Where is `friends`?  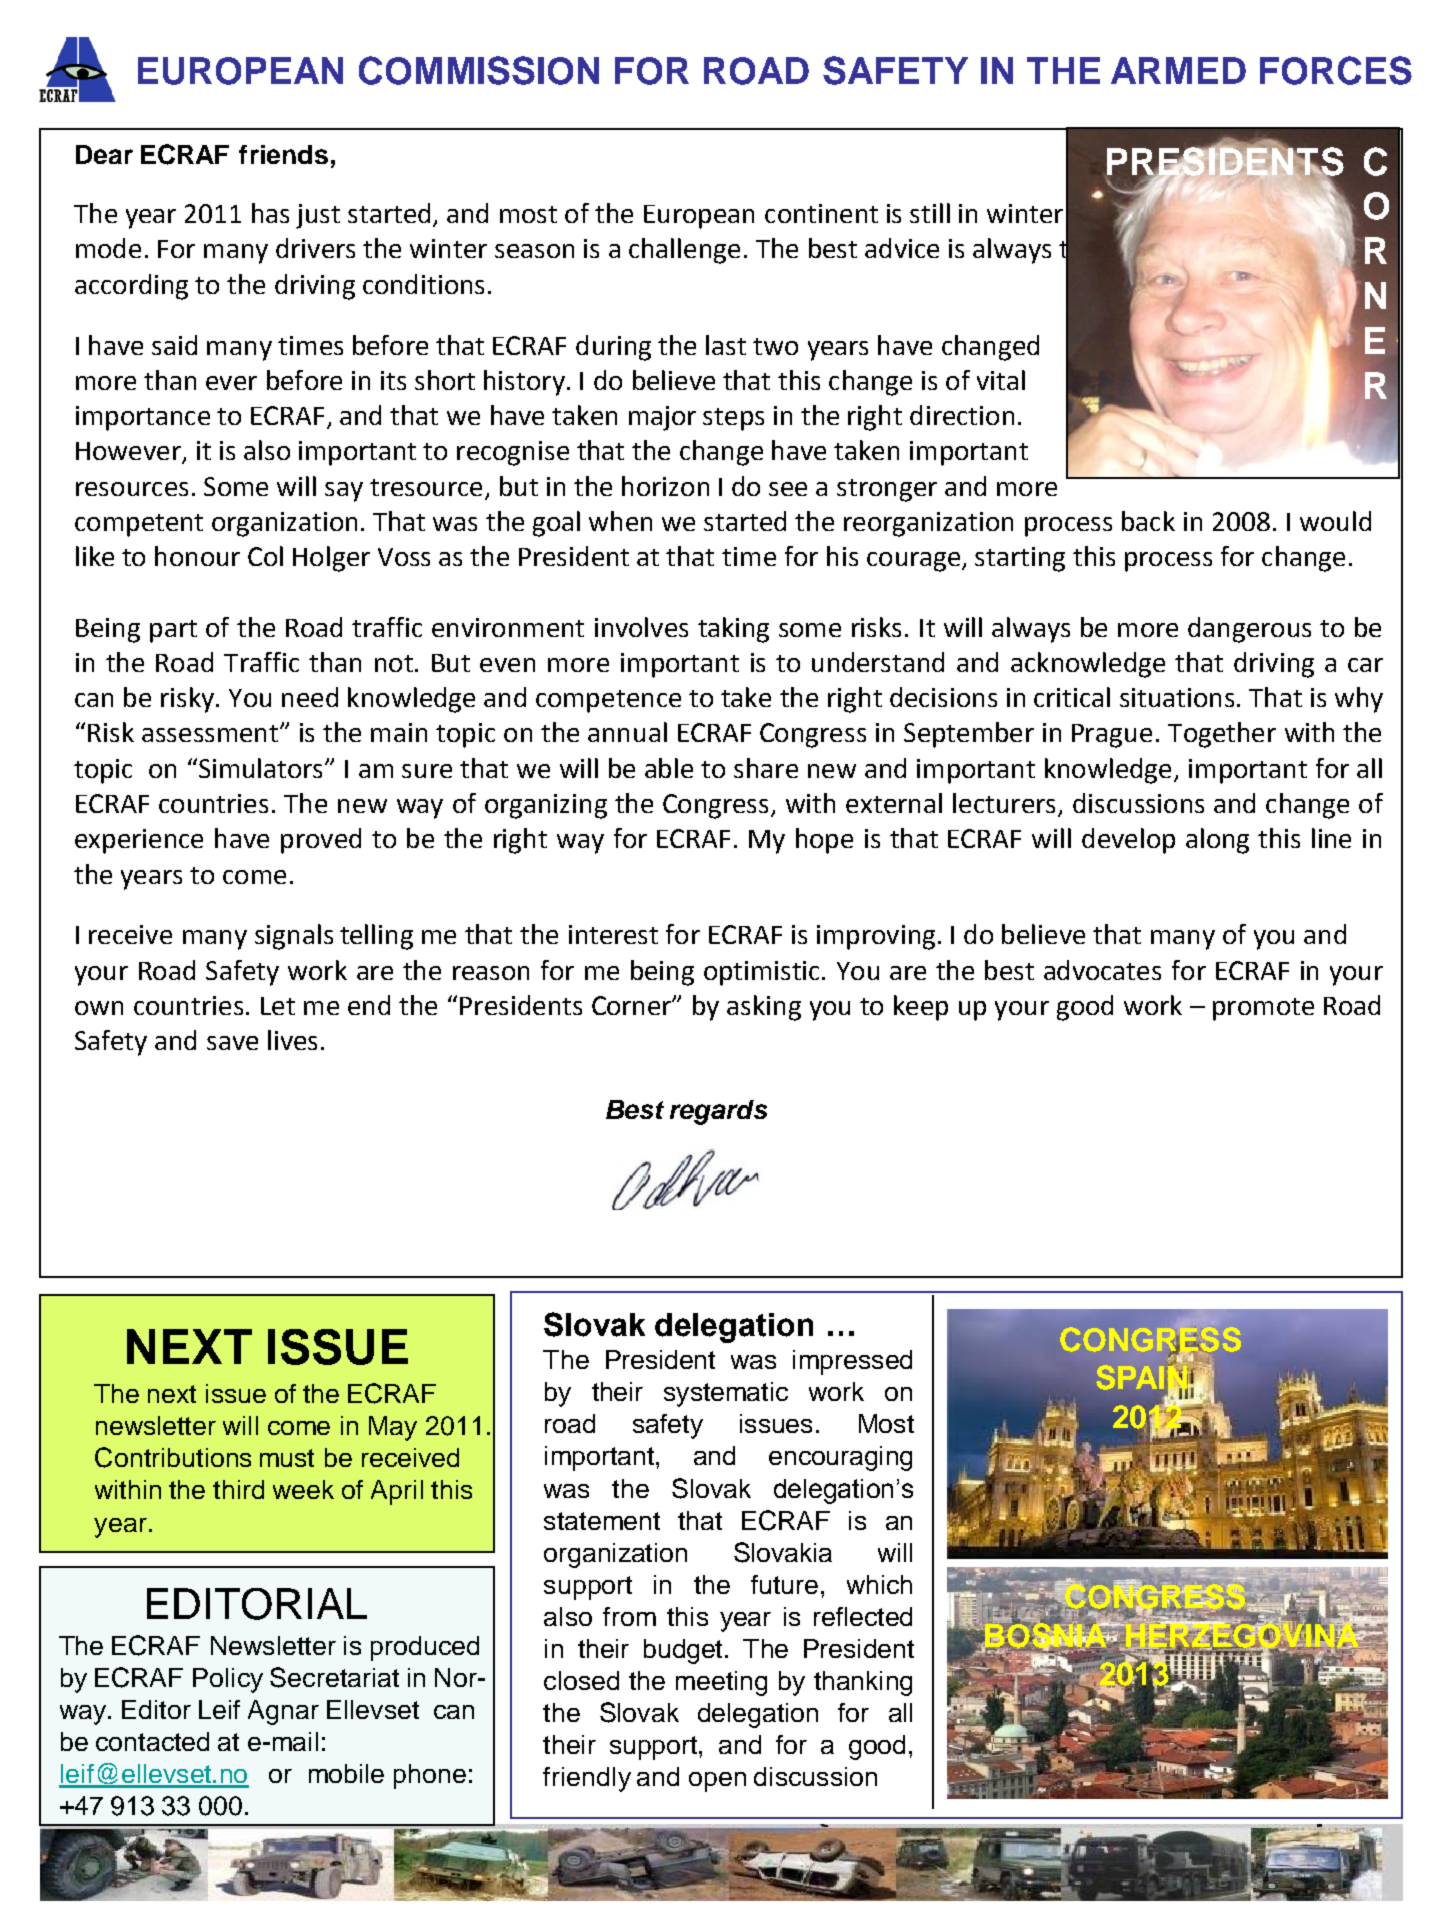 friends is located at coordinates (283, 154).
